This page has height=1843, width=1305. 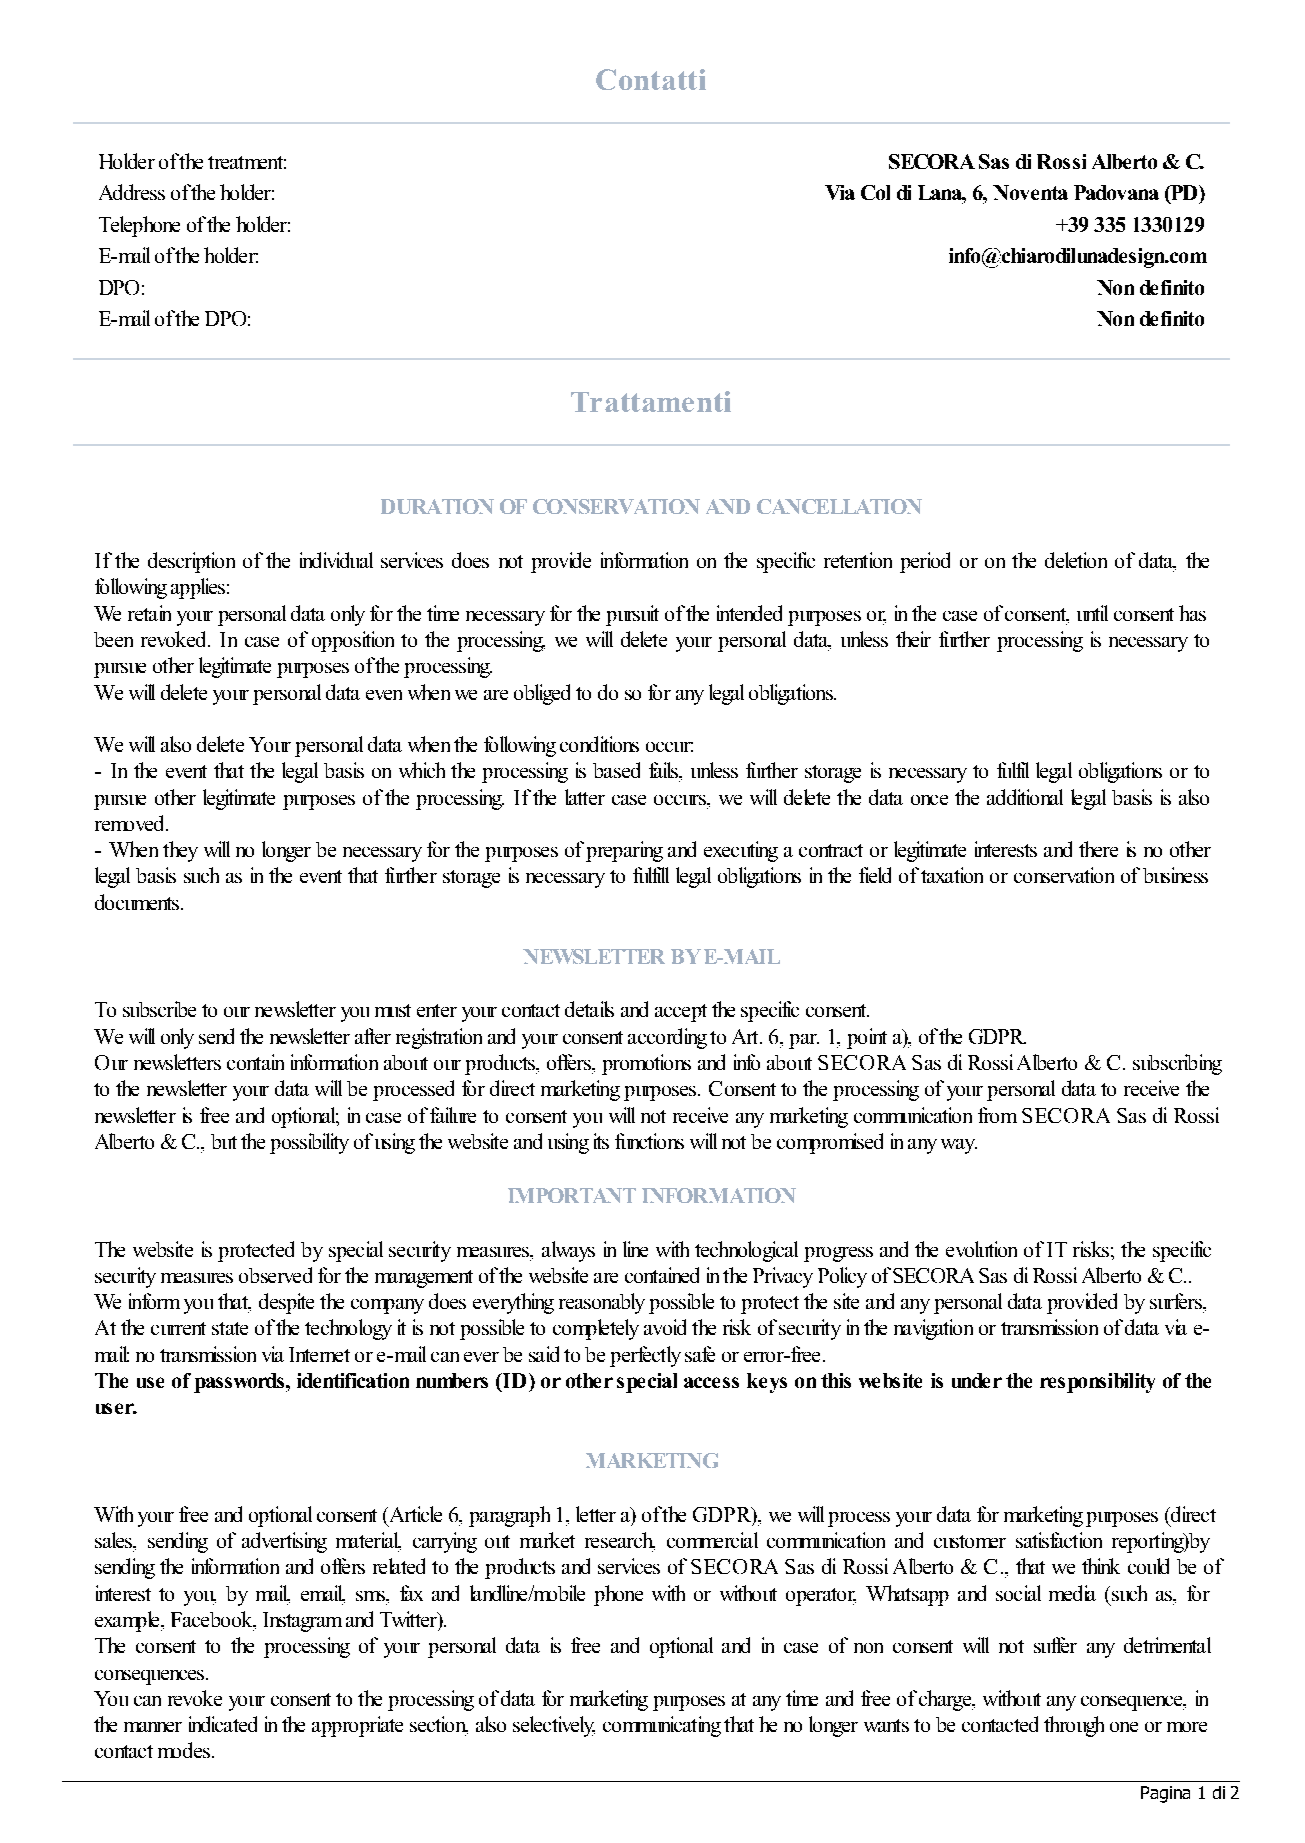 I want to click on Address, so click(x=132, y=192).
